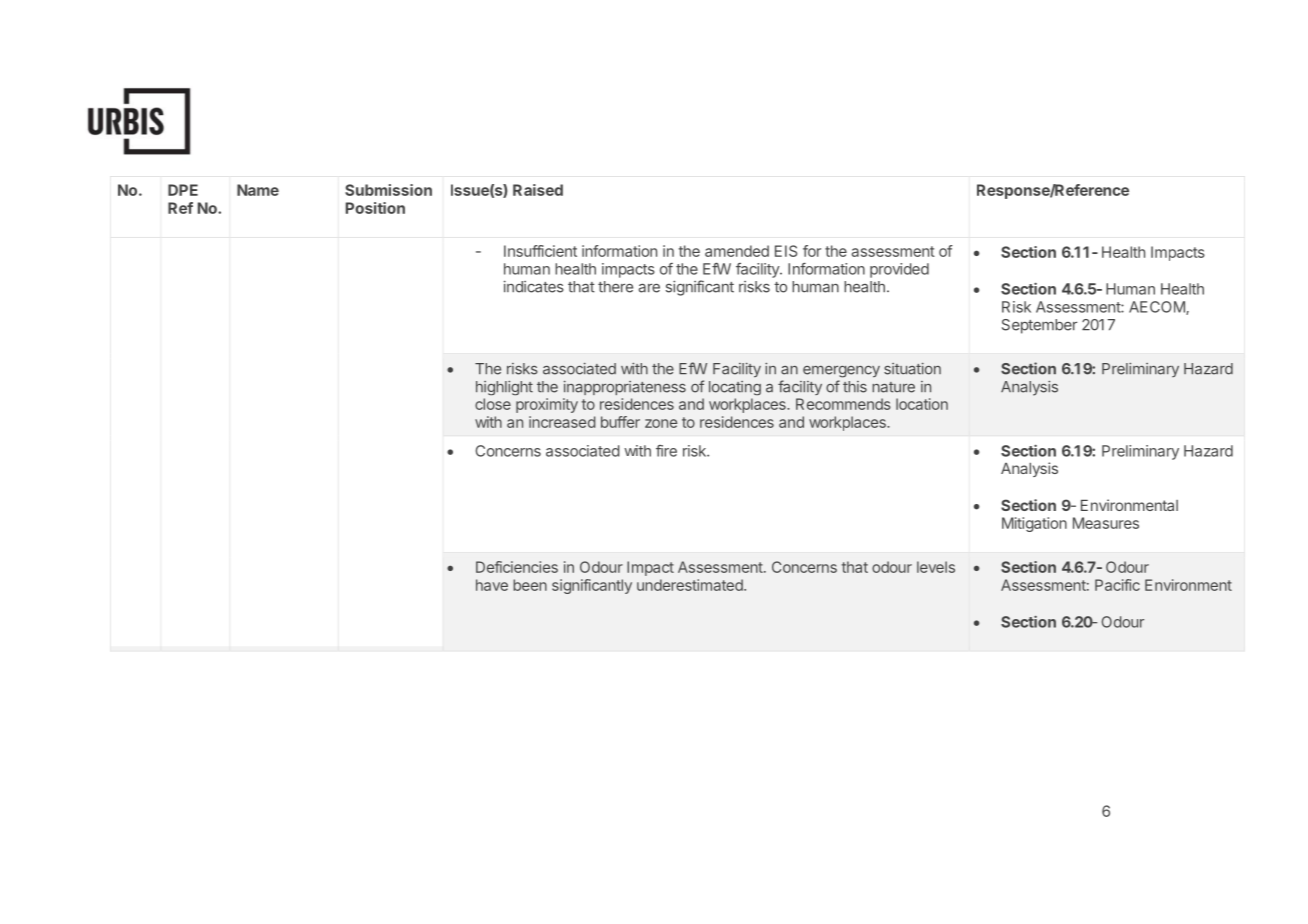 The height and width of the screenshot is (924, 1308). I want to click on highlight, so click(504, 388).
